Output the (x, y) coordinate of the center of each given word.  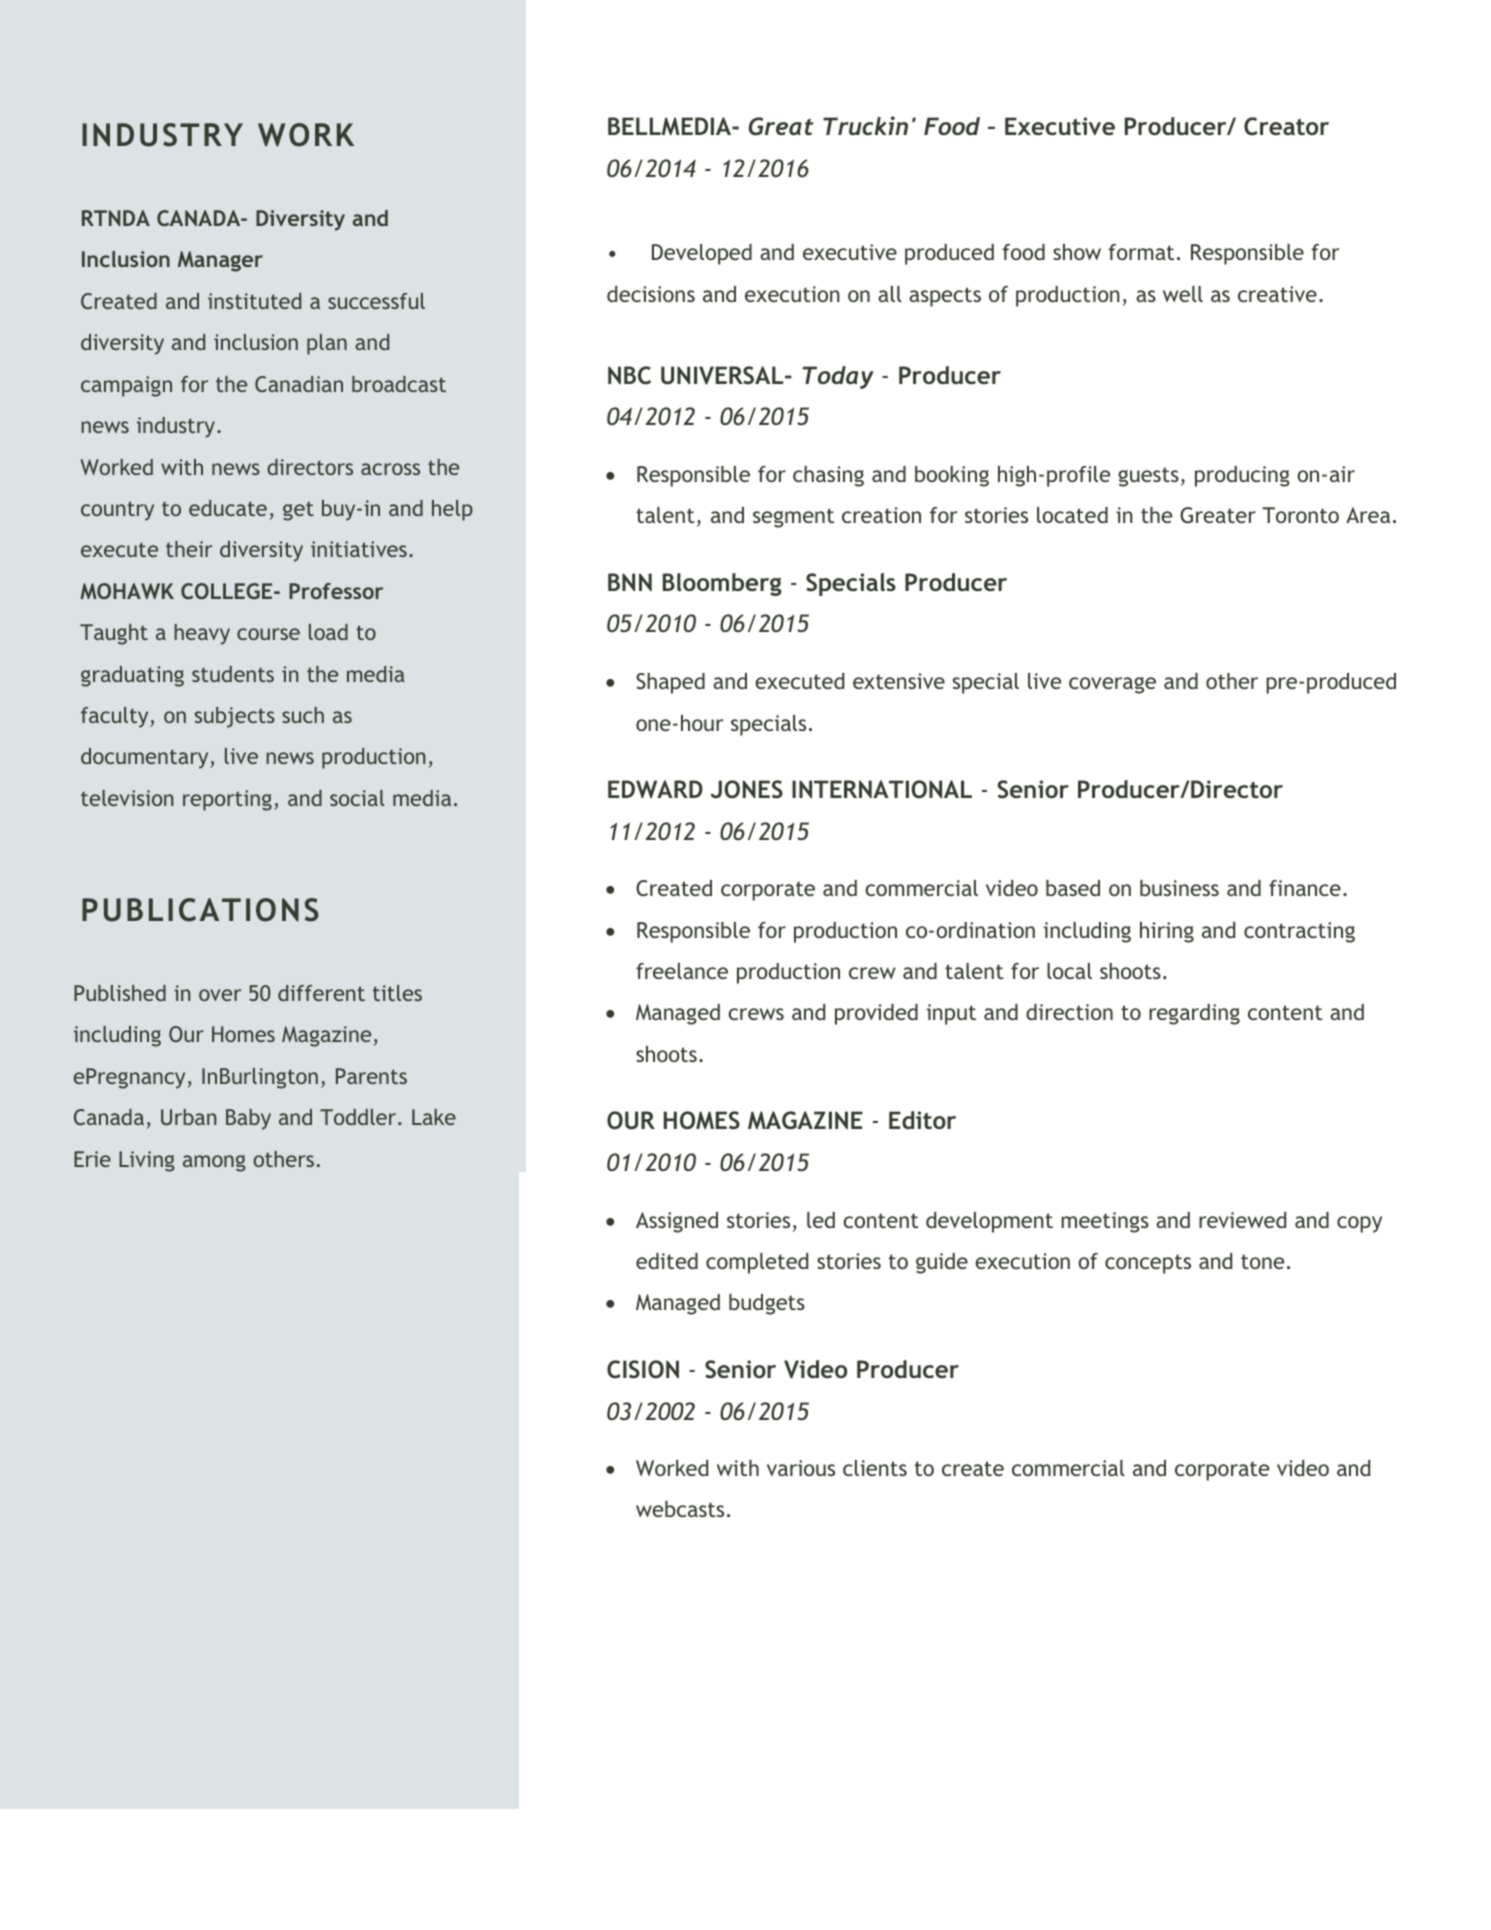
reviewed (1242, 1220)
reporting (227, 800)
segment (793, 518)
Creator (1286, 126)
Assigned (677, 1222)
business (1179, 888)
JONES (747, 789)
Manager (220, 261)
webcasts (680, 1509)
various (801, 1468)
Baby (248, 1119)
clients (875, 1468)
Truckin (865, 125)
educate (228, 508)
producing (1242, 476)
